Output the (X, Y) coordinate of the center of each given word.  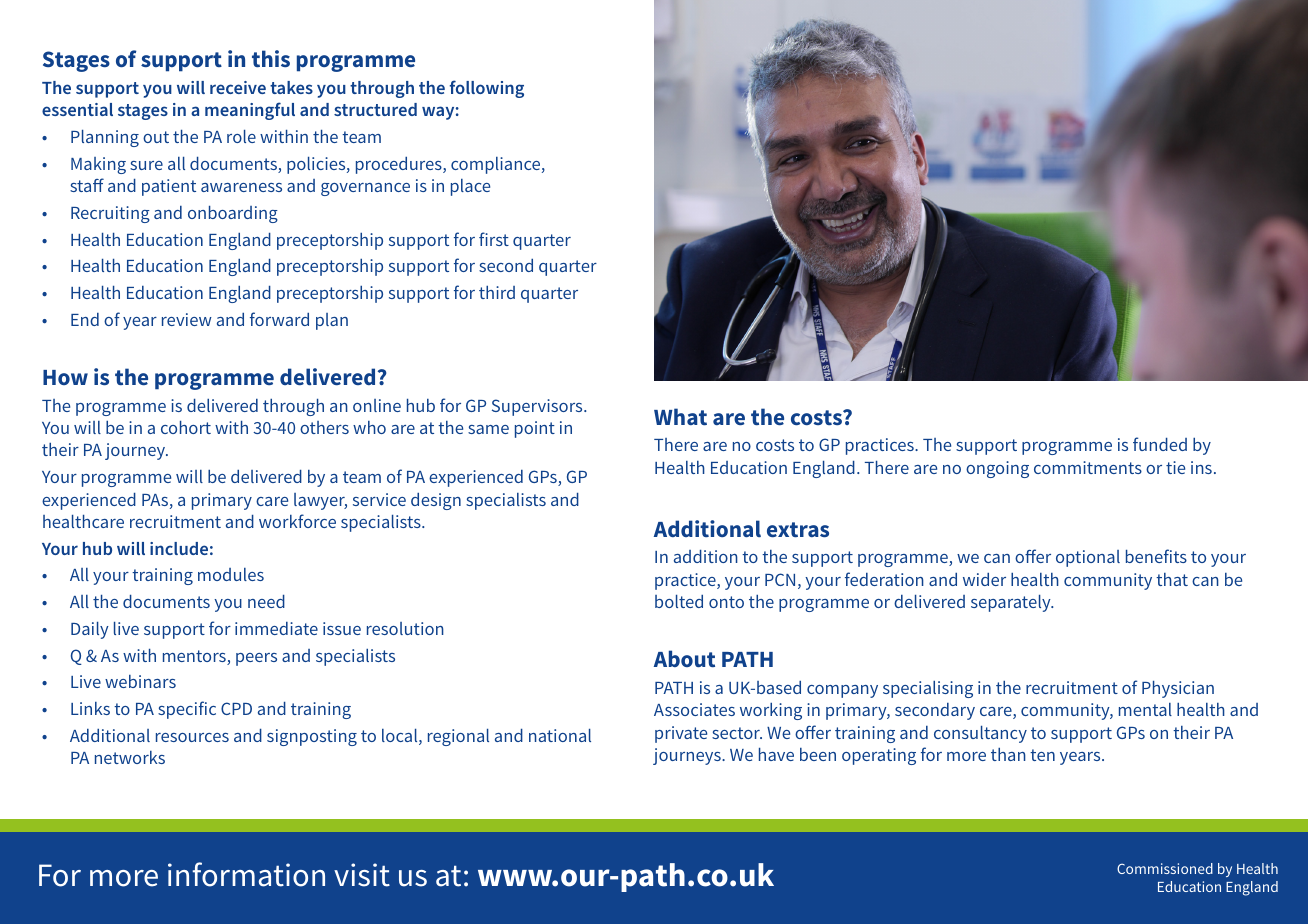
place (470, 187)
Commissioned (1165, 868)
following (487, 89)
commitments (1088, 467)
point (535, 429)
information (246, 874)
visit (362, 875)
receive (238, 87)
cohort (186, 427)
